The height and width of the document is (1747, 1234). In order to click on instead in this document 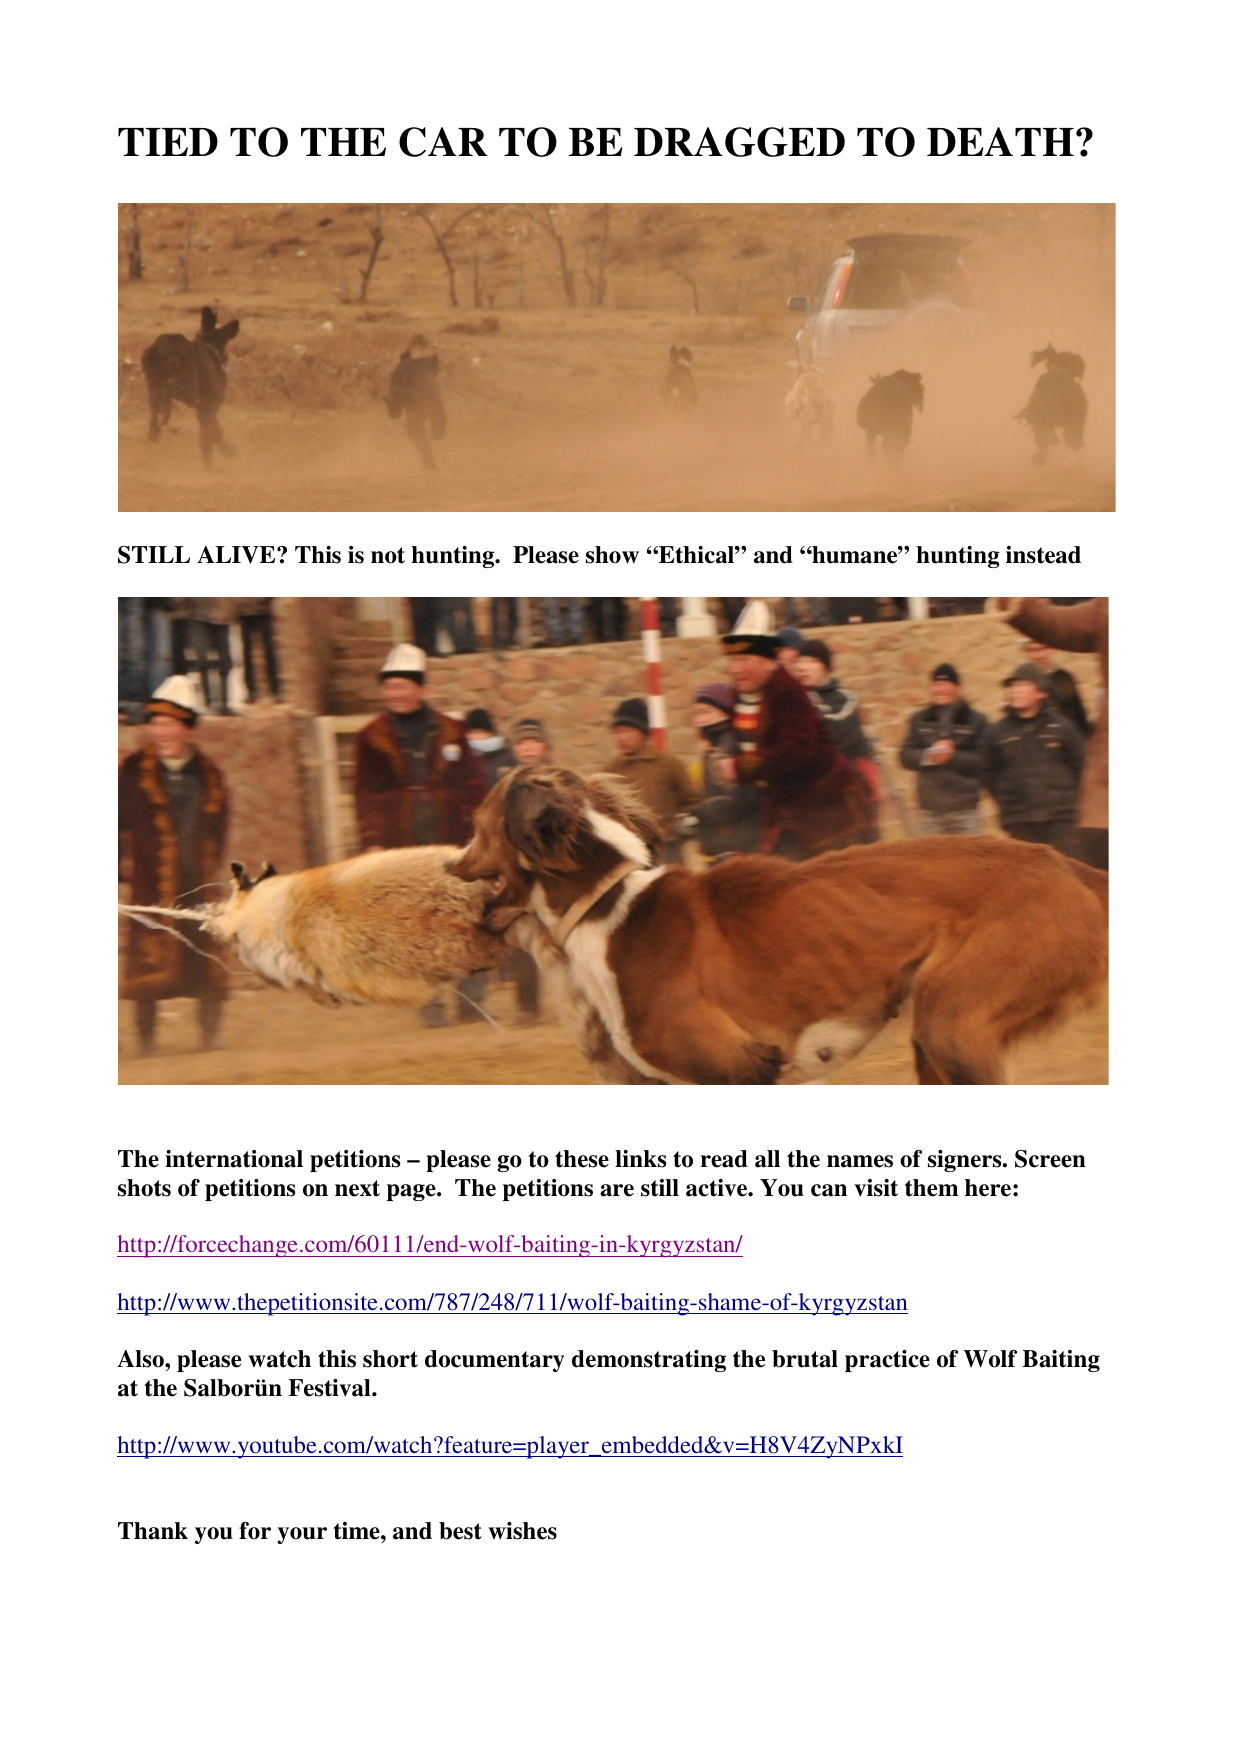, I will do `click(1043, 555)`.
